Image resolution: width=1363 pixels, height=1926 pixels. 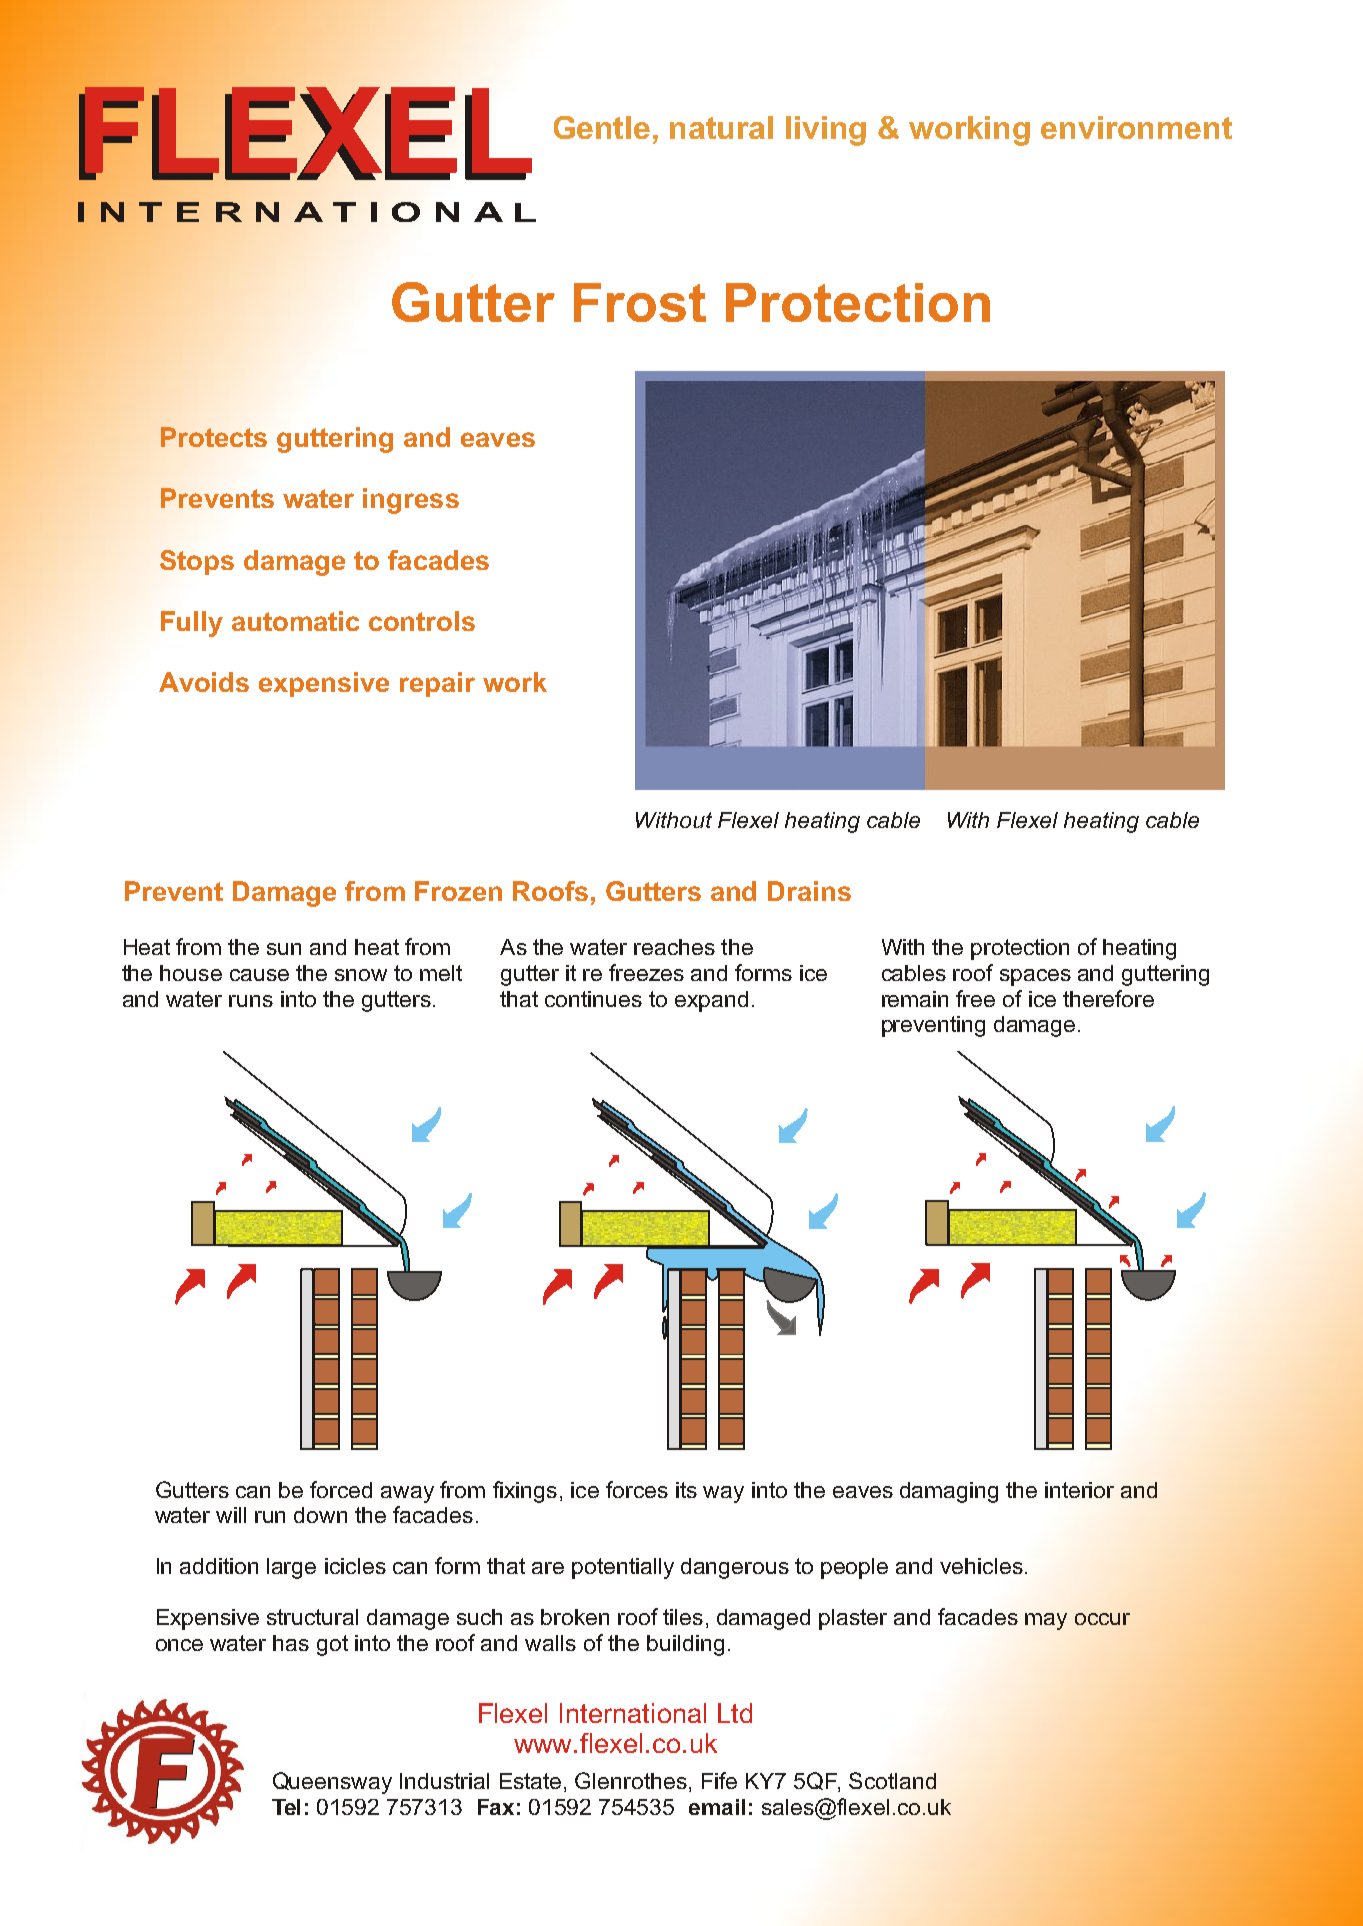 What do you see at coordinates (809, 891) in the document?
I see `Drains` at bounding box center [809, 891].
